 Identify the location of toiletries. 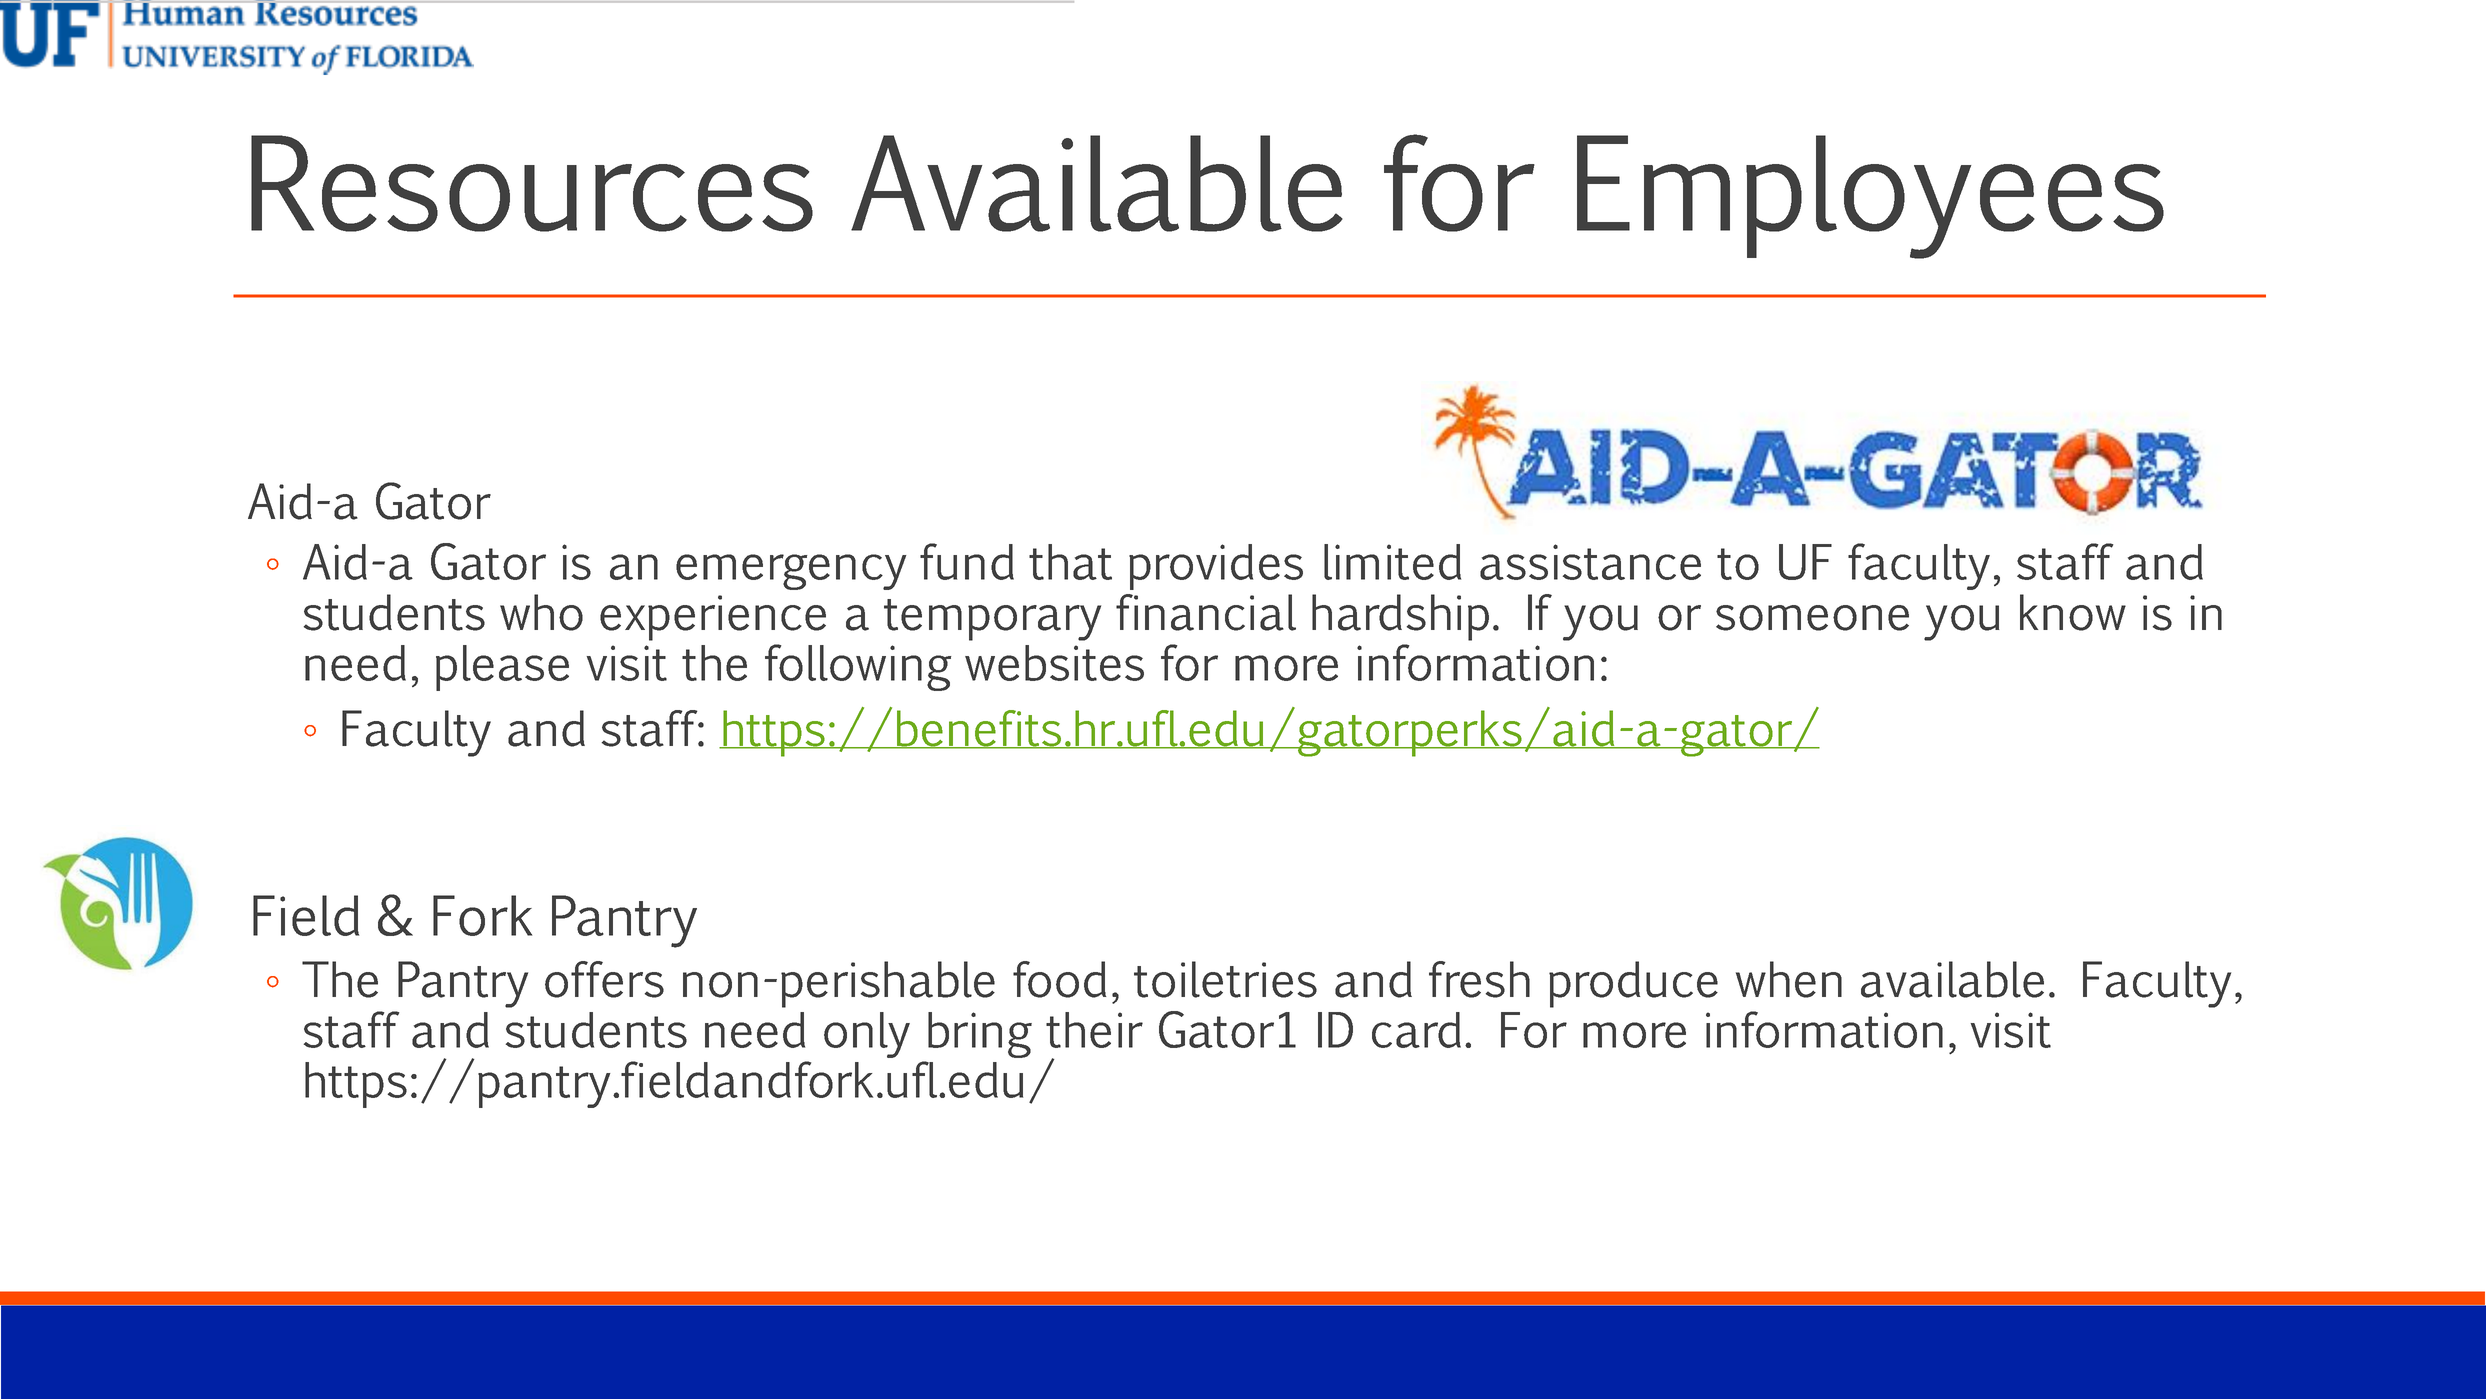
(1225, 979).
